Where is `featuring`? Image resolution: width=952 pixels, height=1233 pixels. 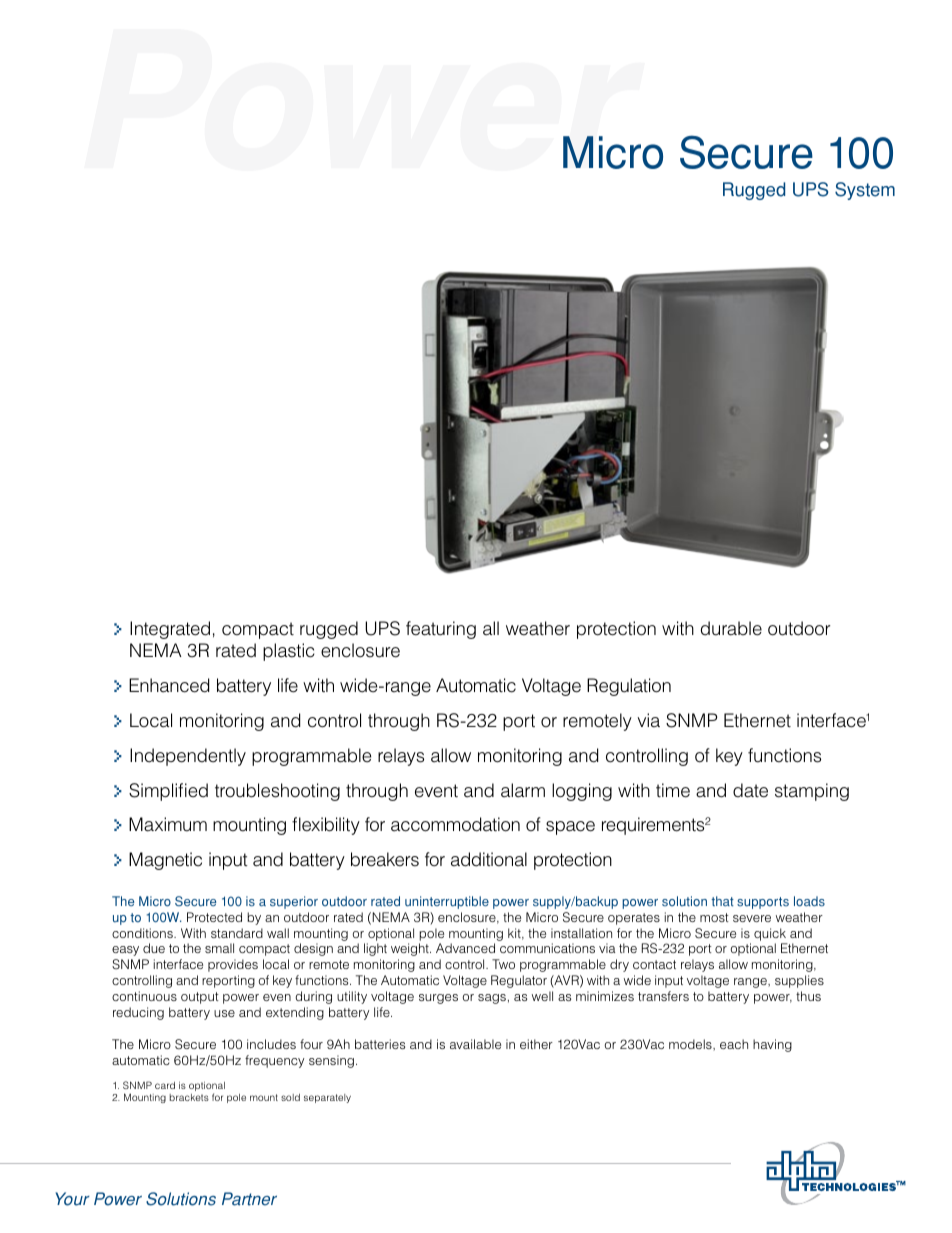
featuring is located at coordinates (441, 630).
